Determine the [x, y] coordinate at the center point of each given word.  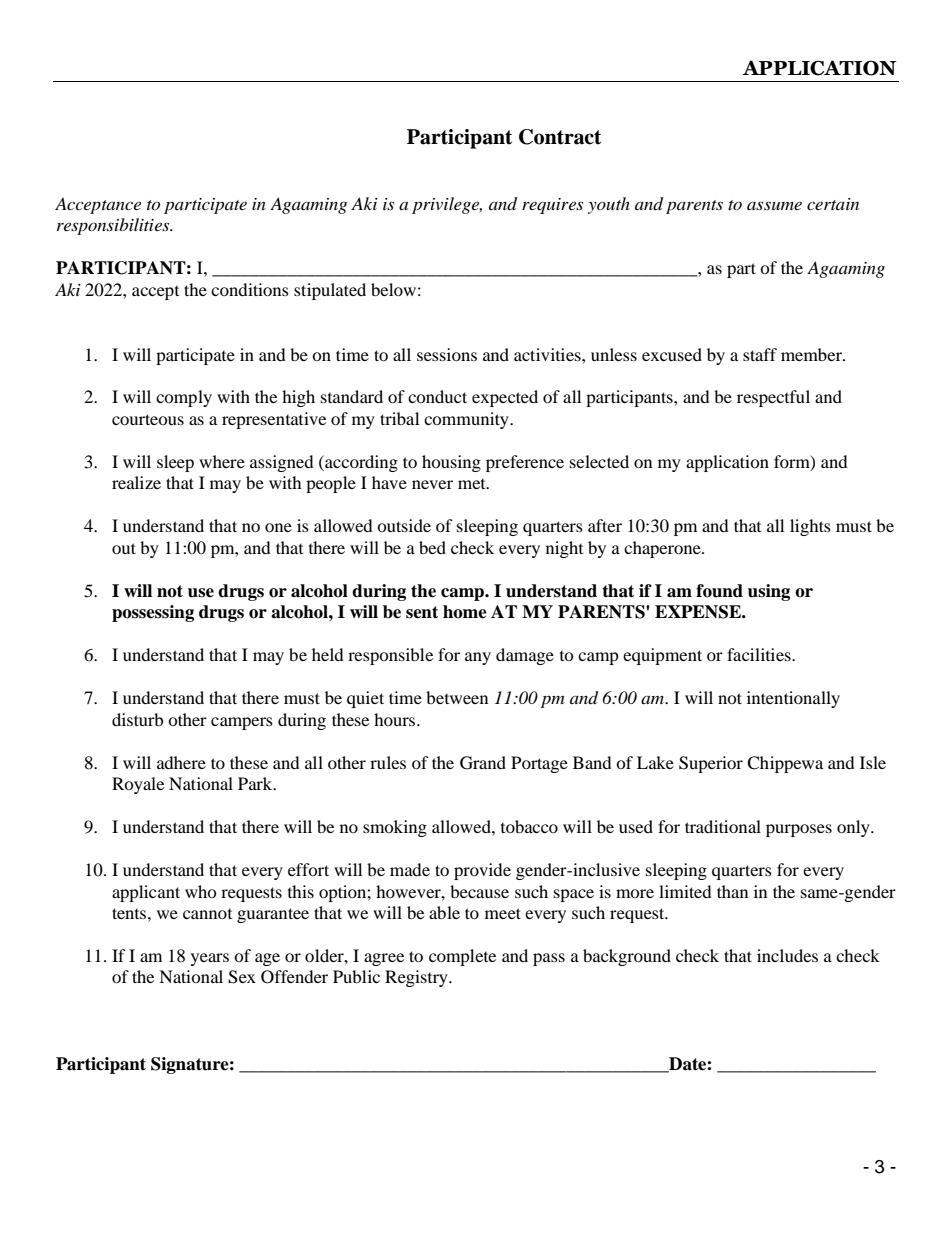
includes [787, 955]
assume [774, 205]
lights [810, 527]
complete [462, 957]
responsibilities [114, 226]
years [210, 959]
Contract [560, 137]
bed [432, 547]
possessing [153, 613]
